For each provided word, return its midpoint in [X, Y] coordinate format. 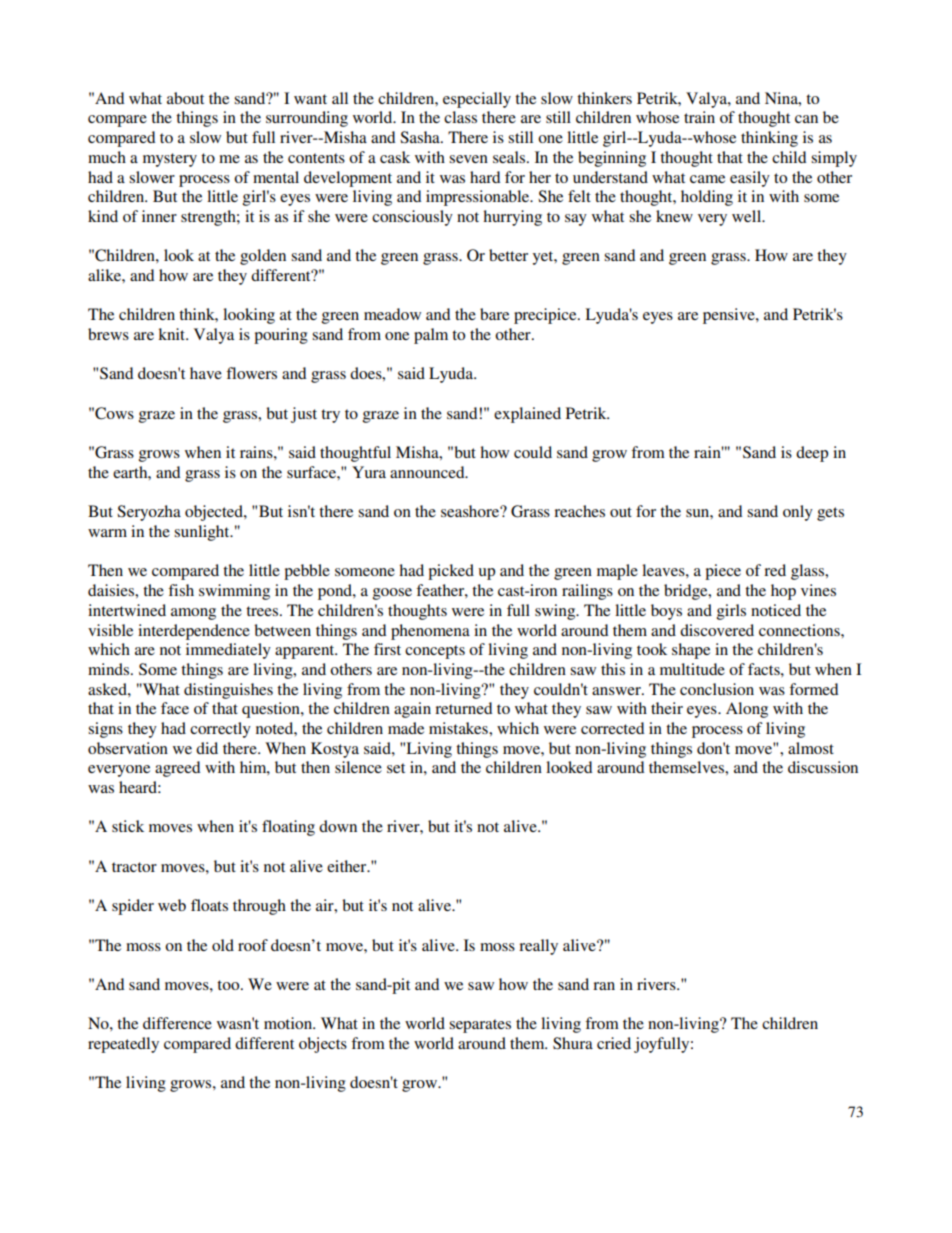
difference [177, 1023]
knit [173, 334]
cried [614, 1043]
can [806, 119]
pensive [730, 316]
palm [431, 336]
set [396, 768]
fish [181, 590]
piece [723, 572]
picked [451, 572]
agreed [178, 769]
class [460, 117]
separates [480, 1026]
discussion [823, 767]
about [185, 98]
